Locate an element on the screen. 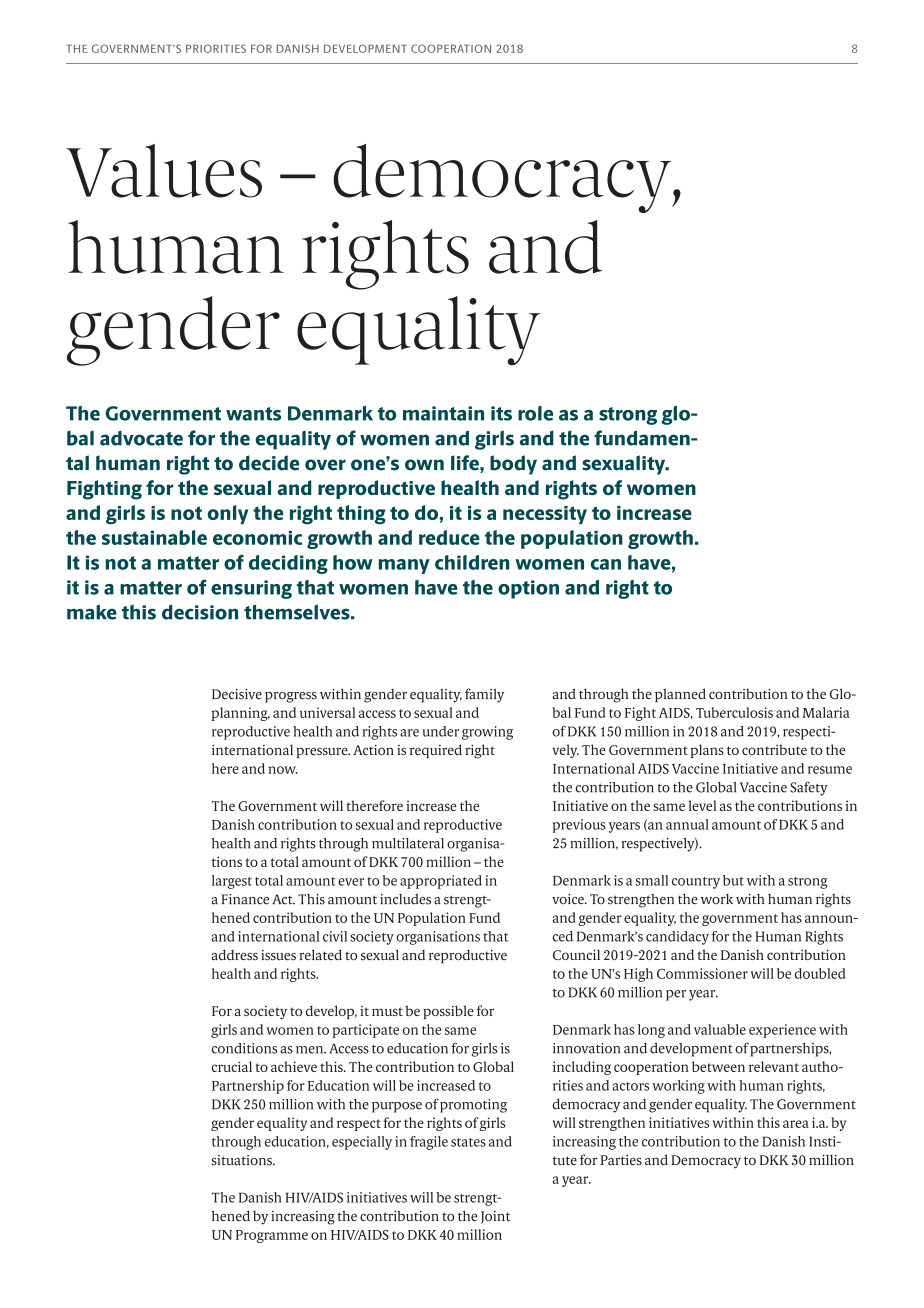  Programme is located at coordinates (272, 1236).
